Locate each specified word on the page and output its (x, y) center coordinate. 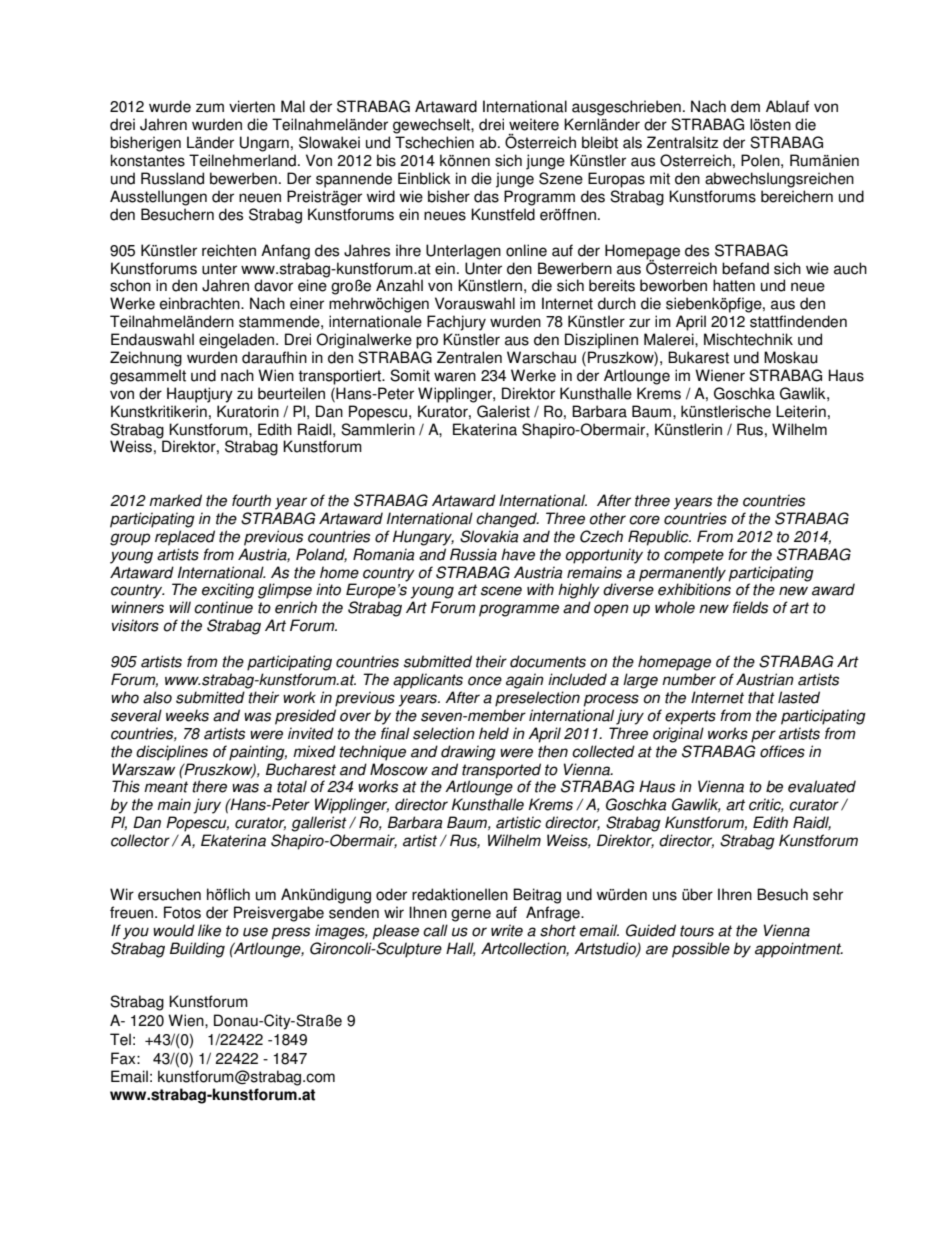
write (507, 930)
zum (210, 108)
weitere (534, 124)
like (209, 930)
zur (639, 323)
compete (694, 556)
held (494, 733)
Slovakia (489, 536)
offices (782, 751)
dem (745, 106)
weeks (187, 715)
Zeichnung (146, 359)
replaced (185, 538)
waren (455, 377)
